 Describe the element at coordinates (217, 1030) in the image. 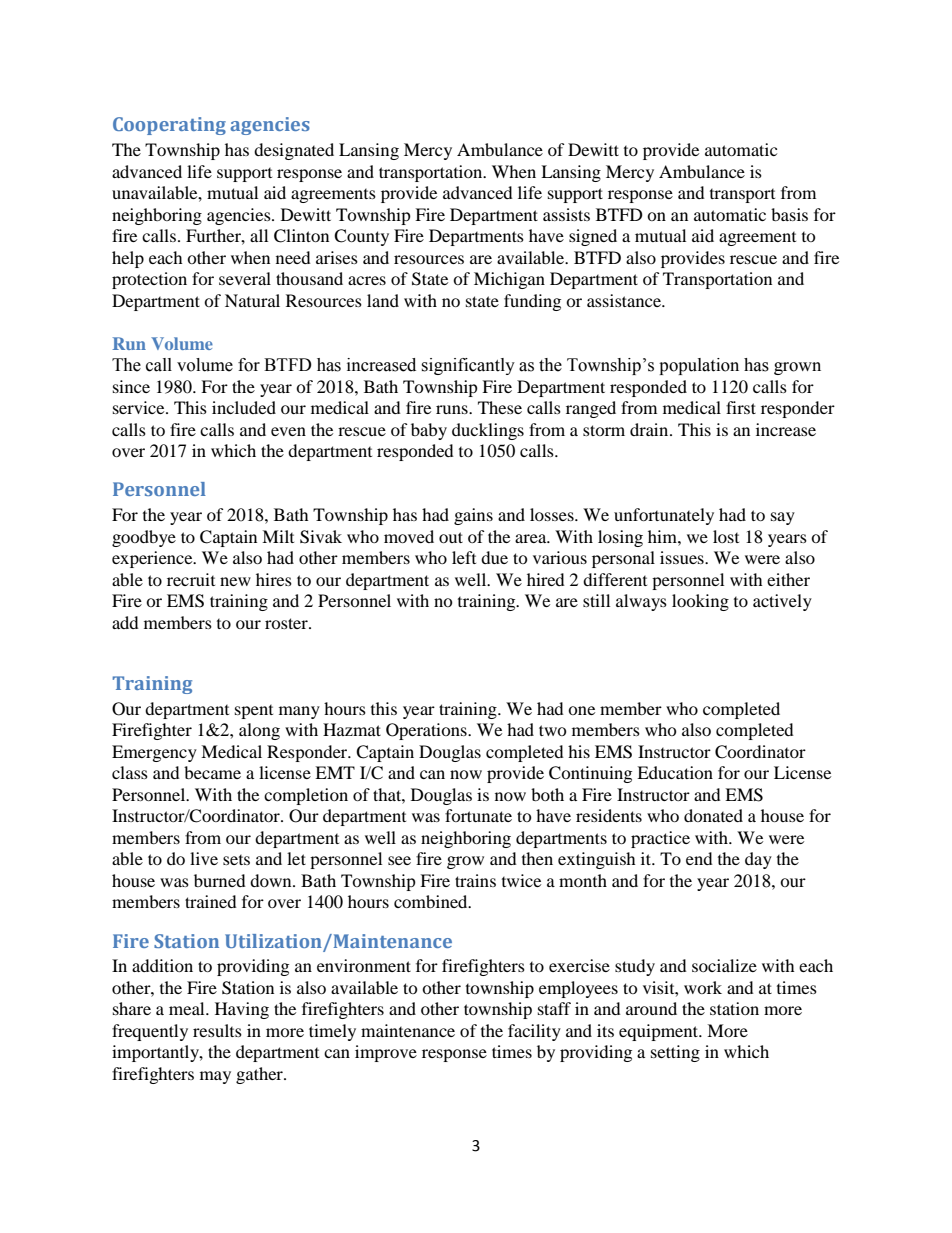

I see `results` at that location.
